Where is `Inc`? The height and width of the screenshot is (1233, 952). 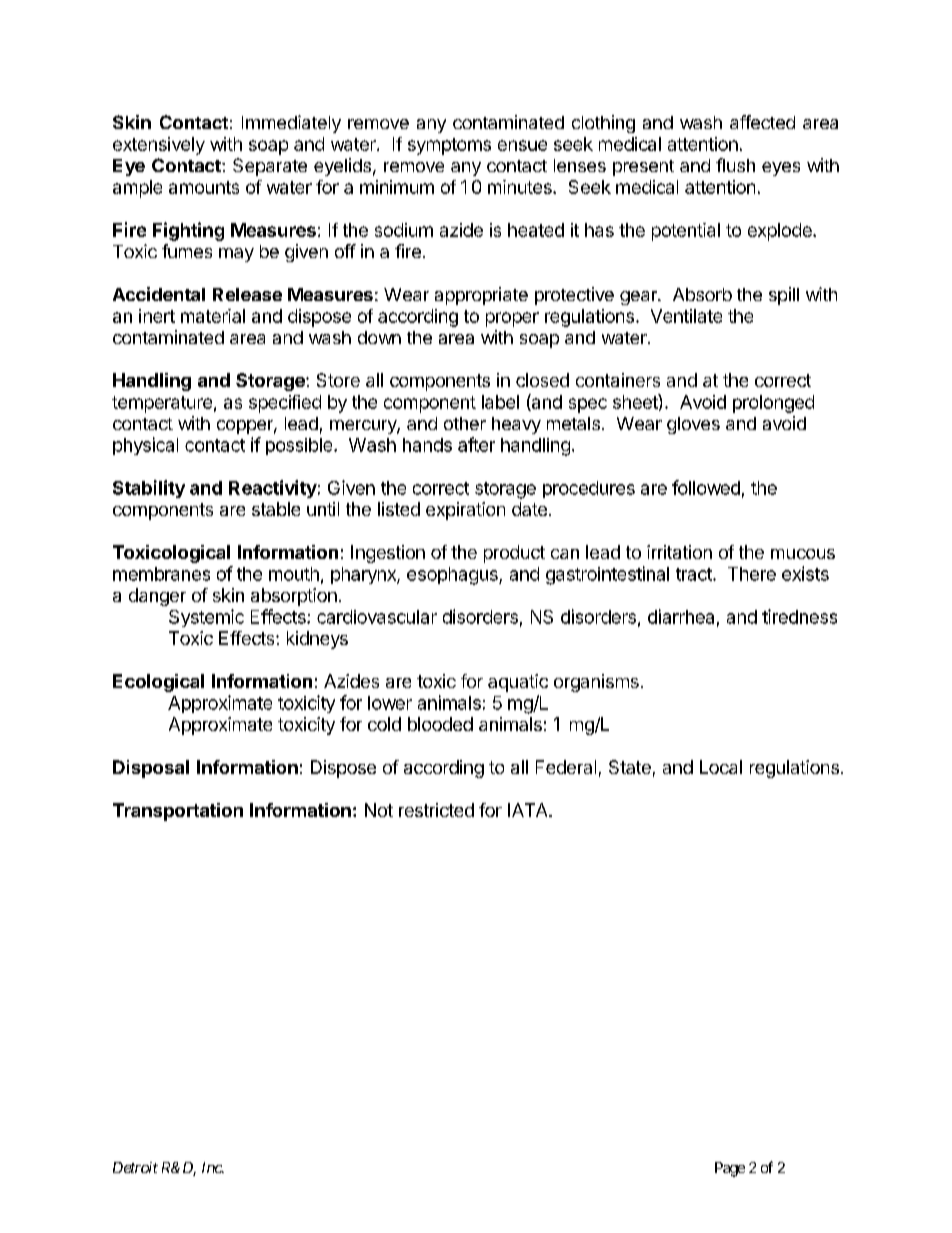
Inc is located at coordinates (212, 1167).
